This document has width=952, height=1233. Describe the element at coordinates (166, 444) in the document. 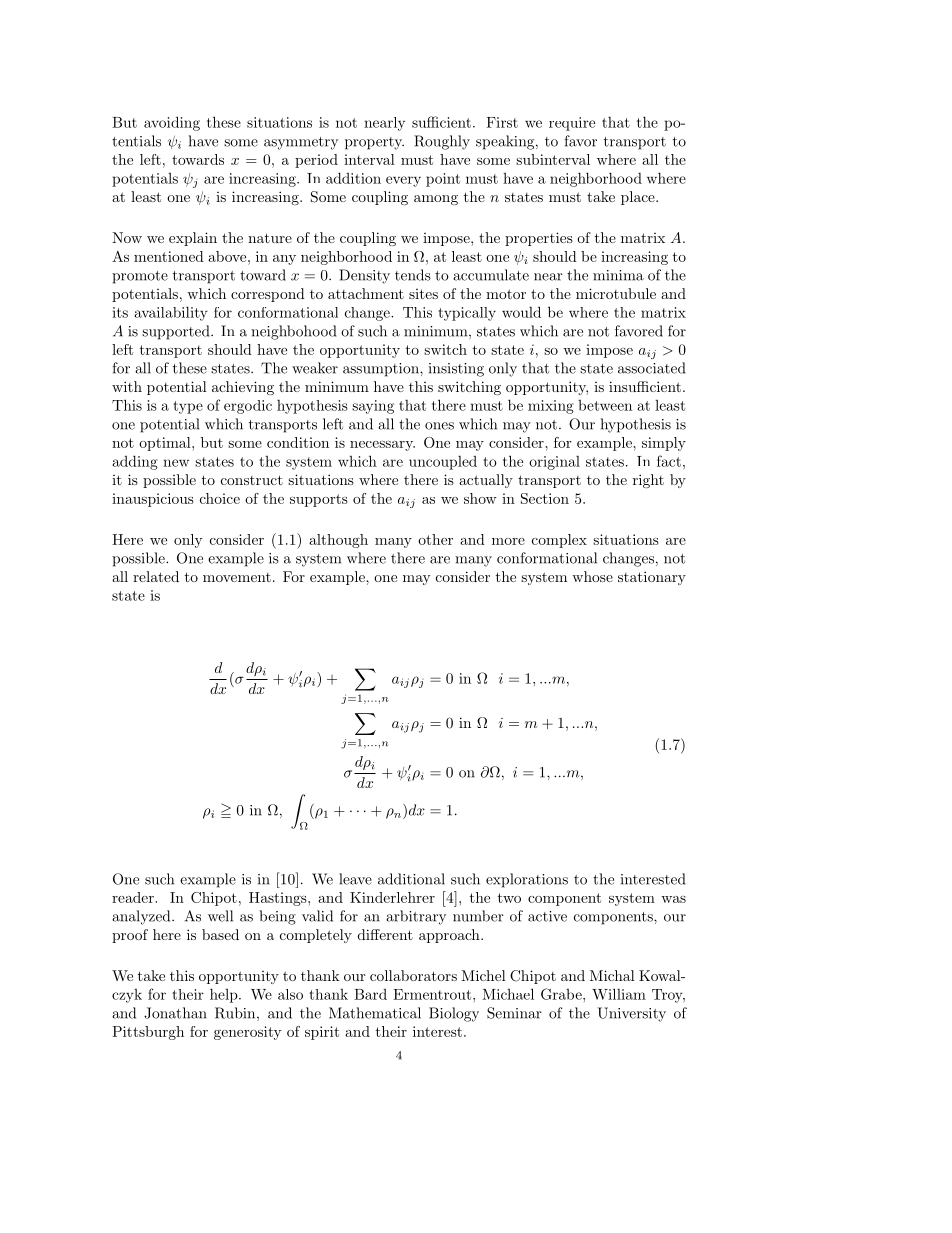

I see `optimal` at that location.
